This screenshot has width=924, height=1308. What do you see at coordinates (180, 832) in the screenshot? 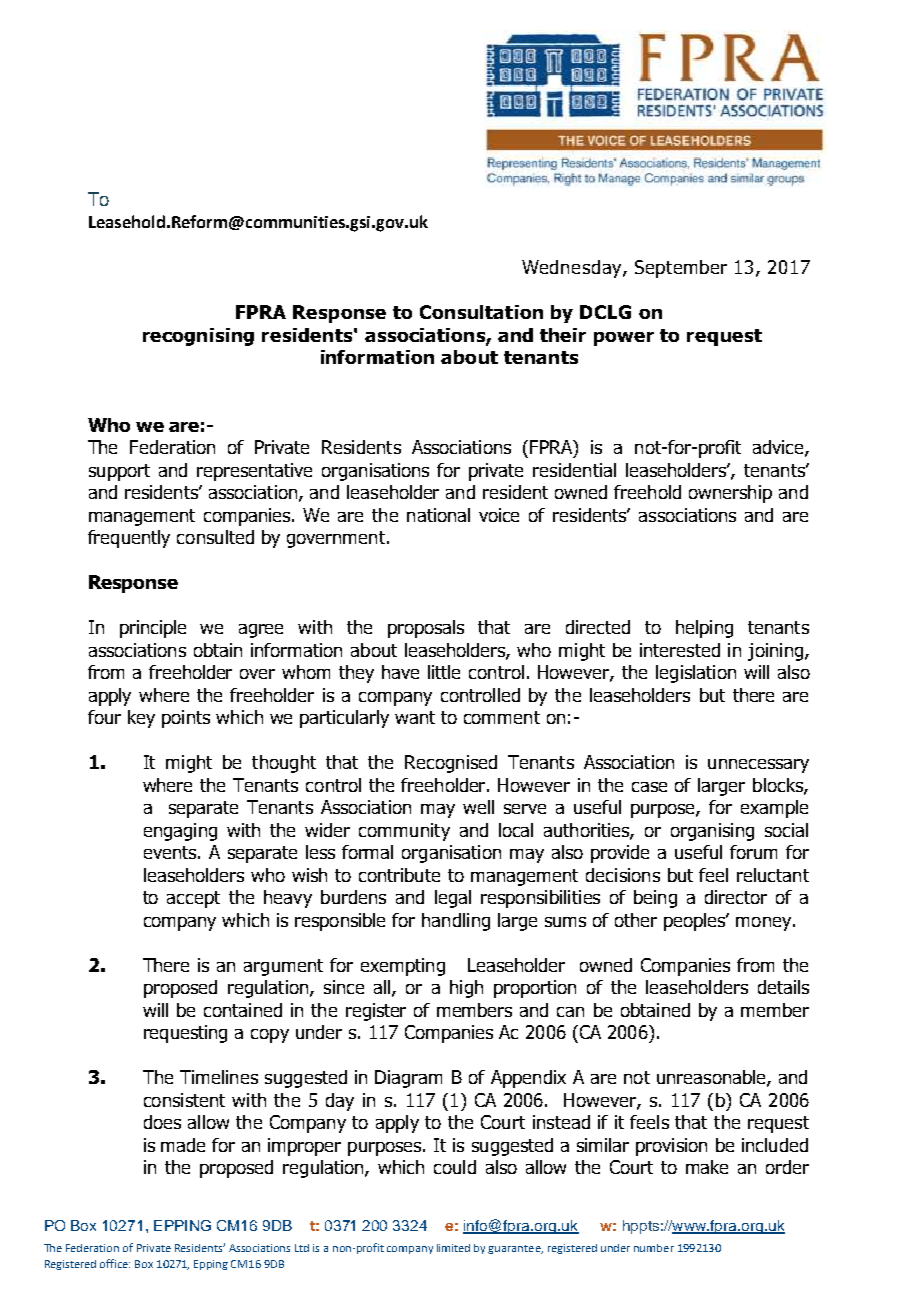
I see `engaging` at bounding box center [180, 832].
